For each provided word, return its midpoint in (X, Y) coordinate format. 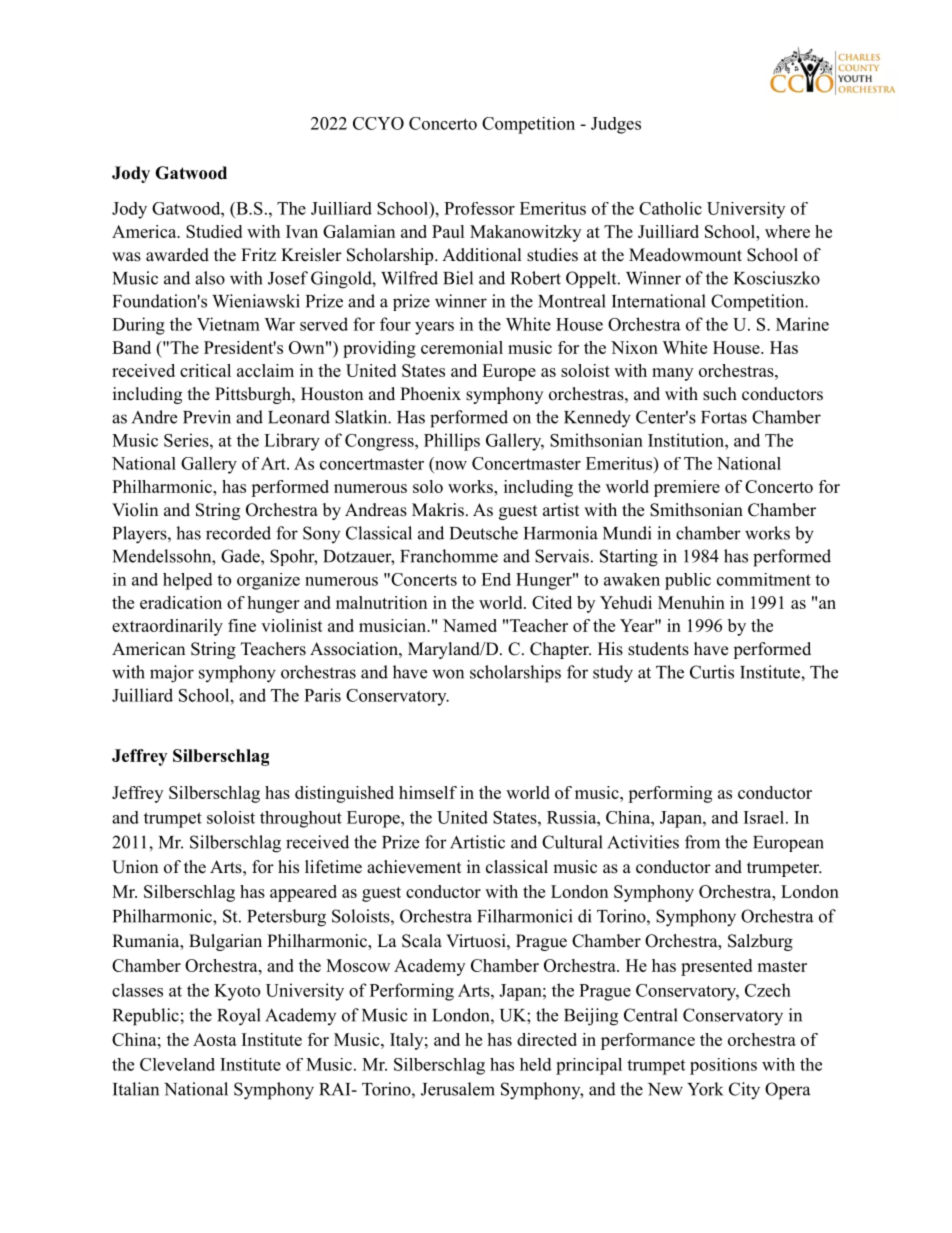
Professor (479, 208)
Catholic (670, 208)
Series (187, 440)
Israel (764, 817)
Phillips (452, 442)
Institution (687, 440)
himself (428, 792)
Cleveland (177, 1064)
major (172, 674)
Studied (214, 231)
